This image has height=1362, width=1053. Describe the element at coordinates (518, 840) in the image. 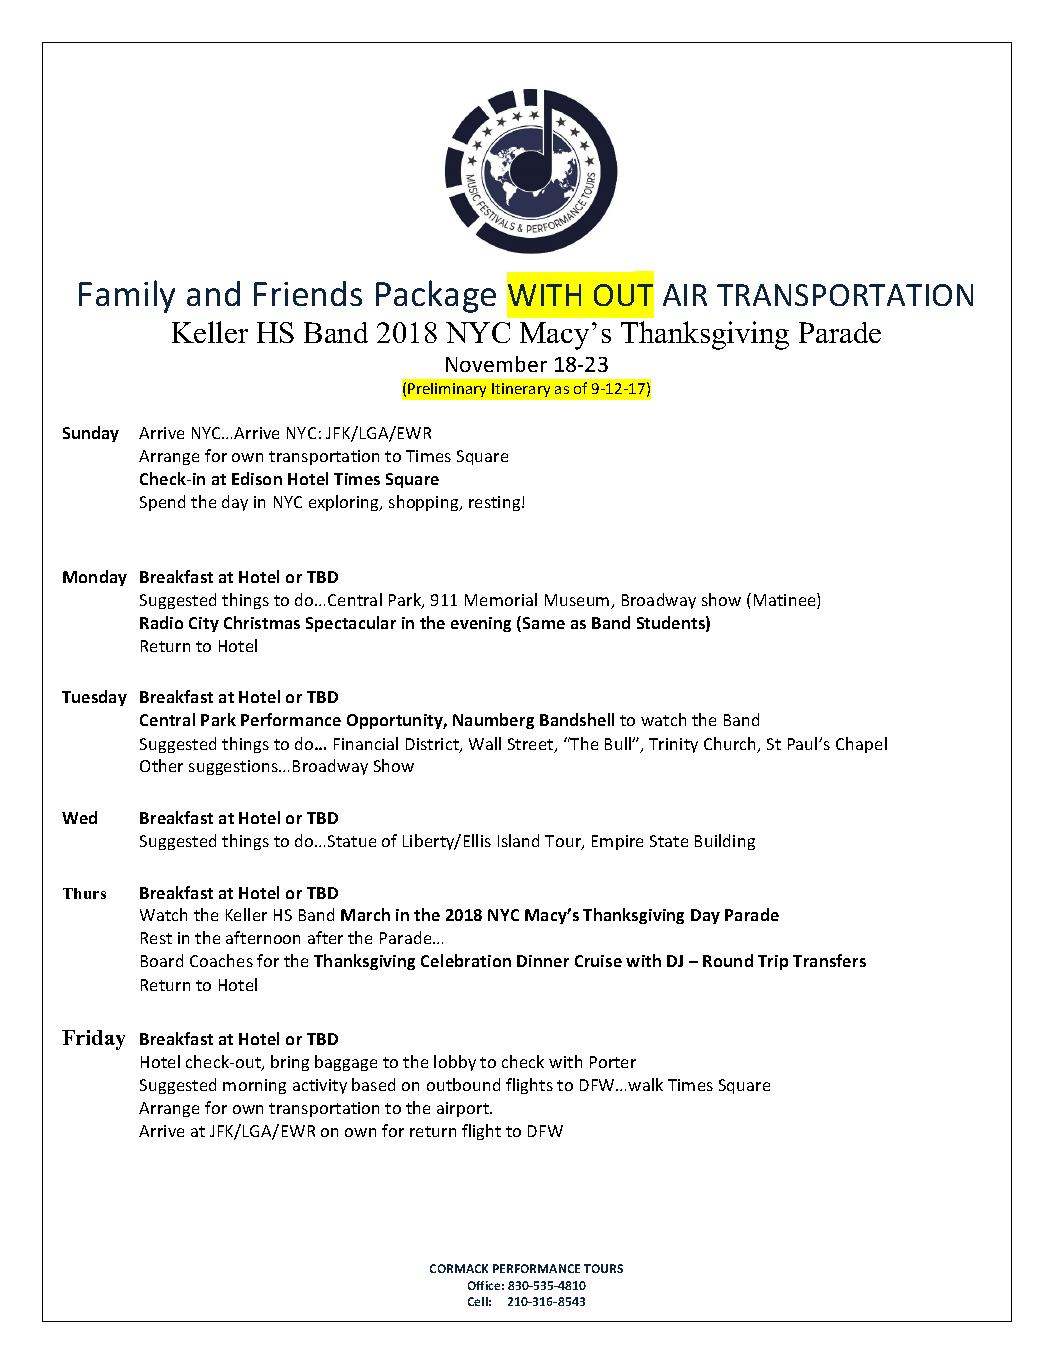

I see `Island` at that location.
